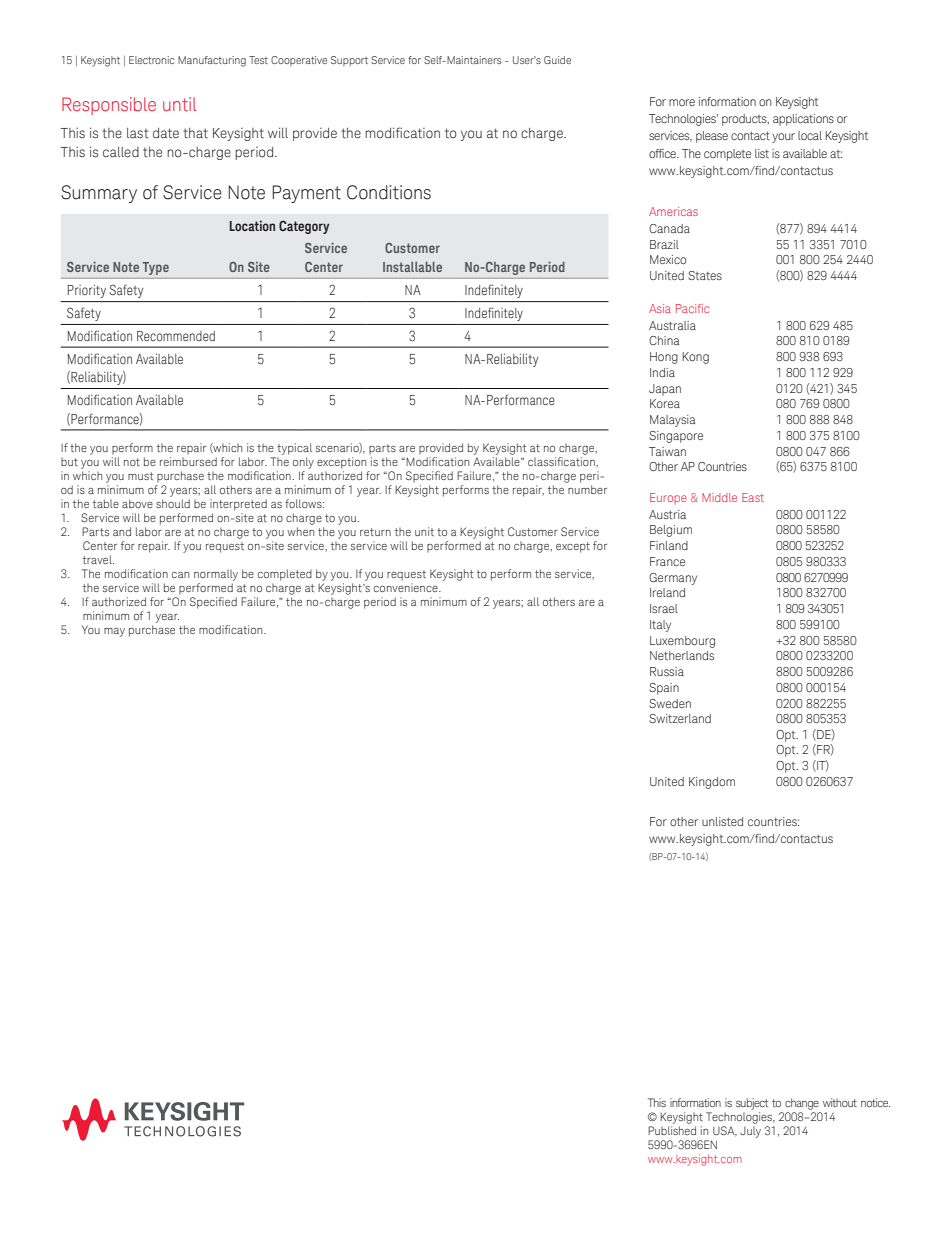  Describe the element at coordinates (672, 1130) in the screenshot. I see `Published` at that location.
